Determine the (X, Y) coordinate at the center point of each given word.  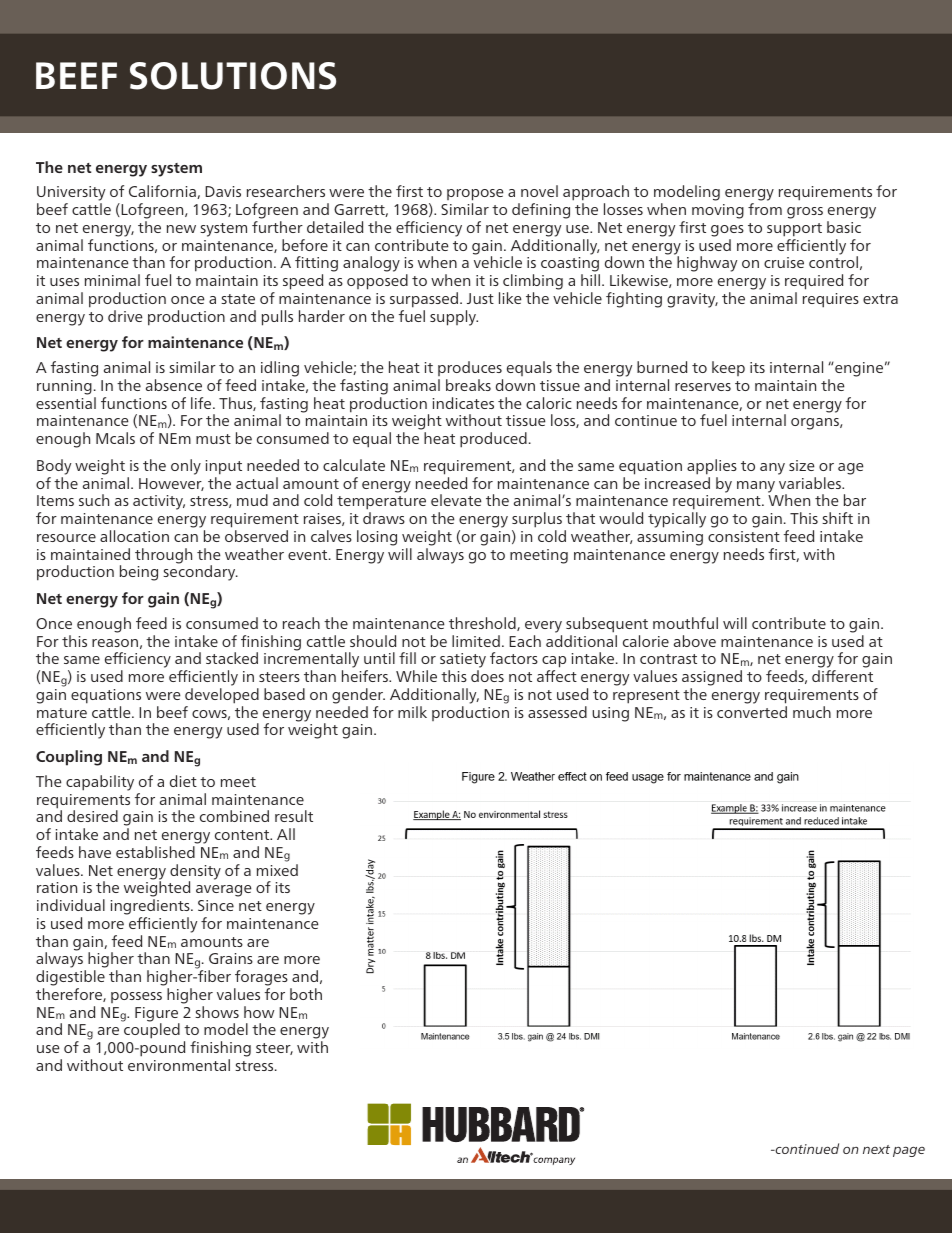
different (842, 676)
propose (475, 196)
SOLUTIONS (233, 76)
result (294, 816)
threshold (483, 624)
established (155, 852)
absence (174, 385)
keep (728, 368)
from (765, 209)
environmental (179, 1065)
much (812, 712)
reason (115, 643)
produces (470, 368)
